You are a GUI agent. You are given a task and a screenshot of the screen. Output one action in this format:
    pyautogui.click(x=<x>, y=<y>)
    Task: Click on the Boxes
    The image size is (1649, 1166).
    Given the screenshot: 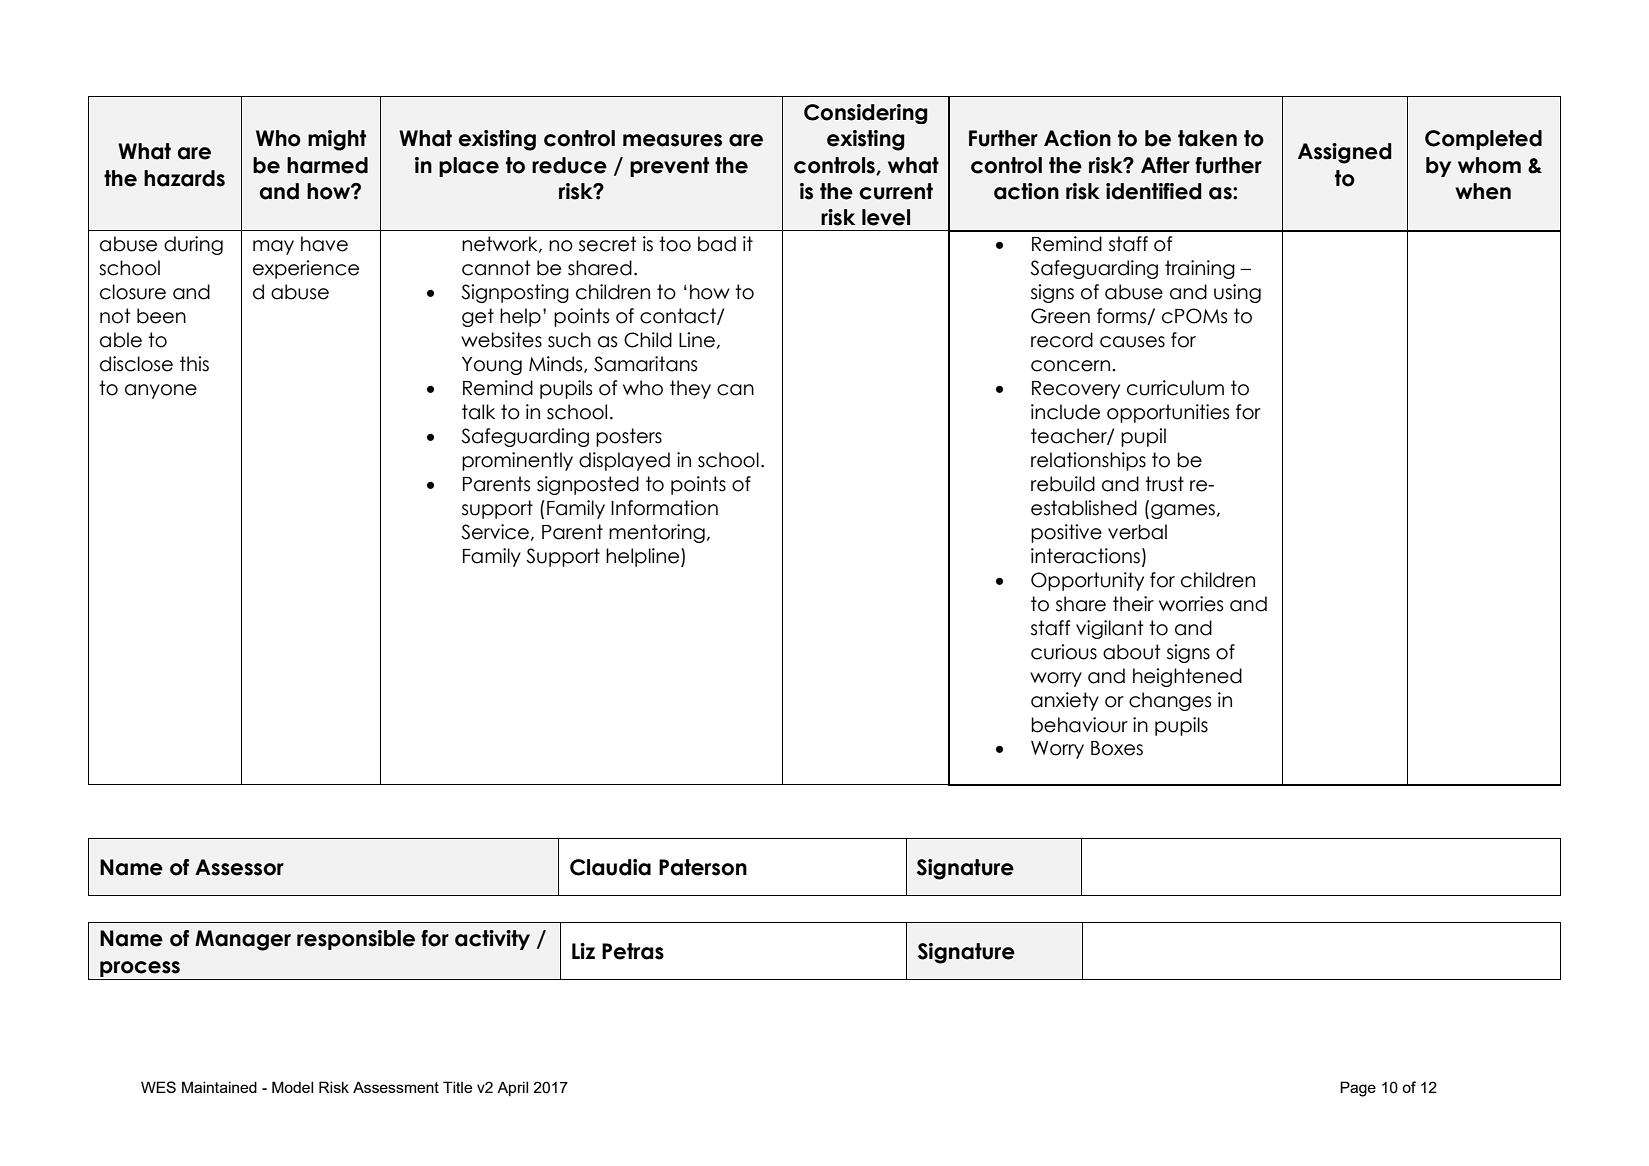 What is the action you would take?
    pyautogui.click(x=1117, y=748)
